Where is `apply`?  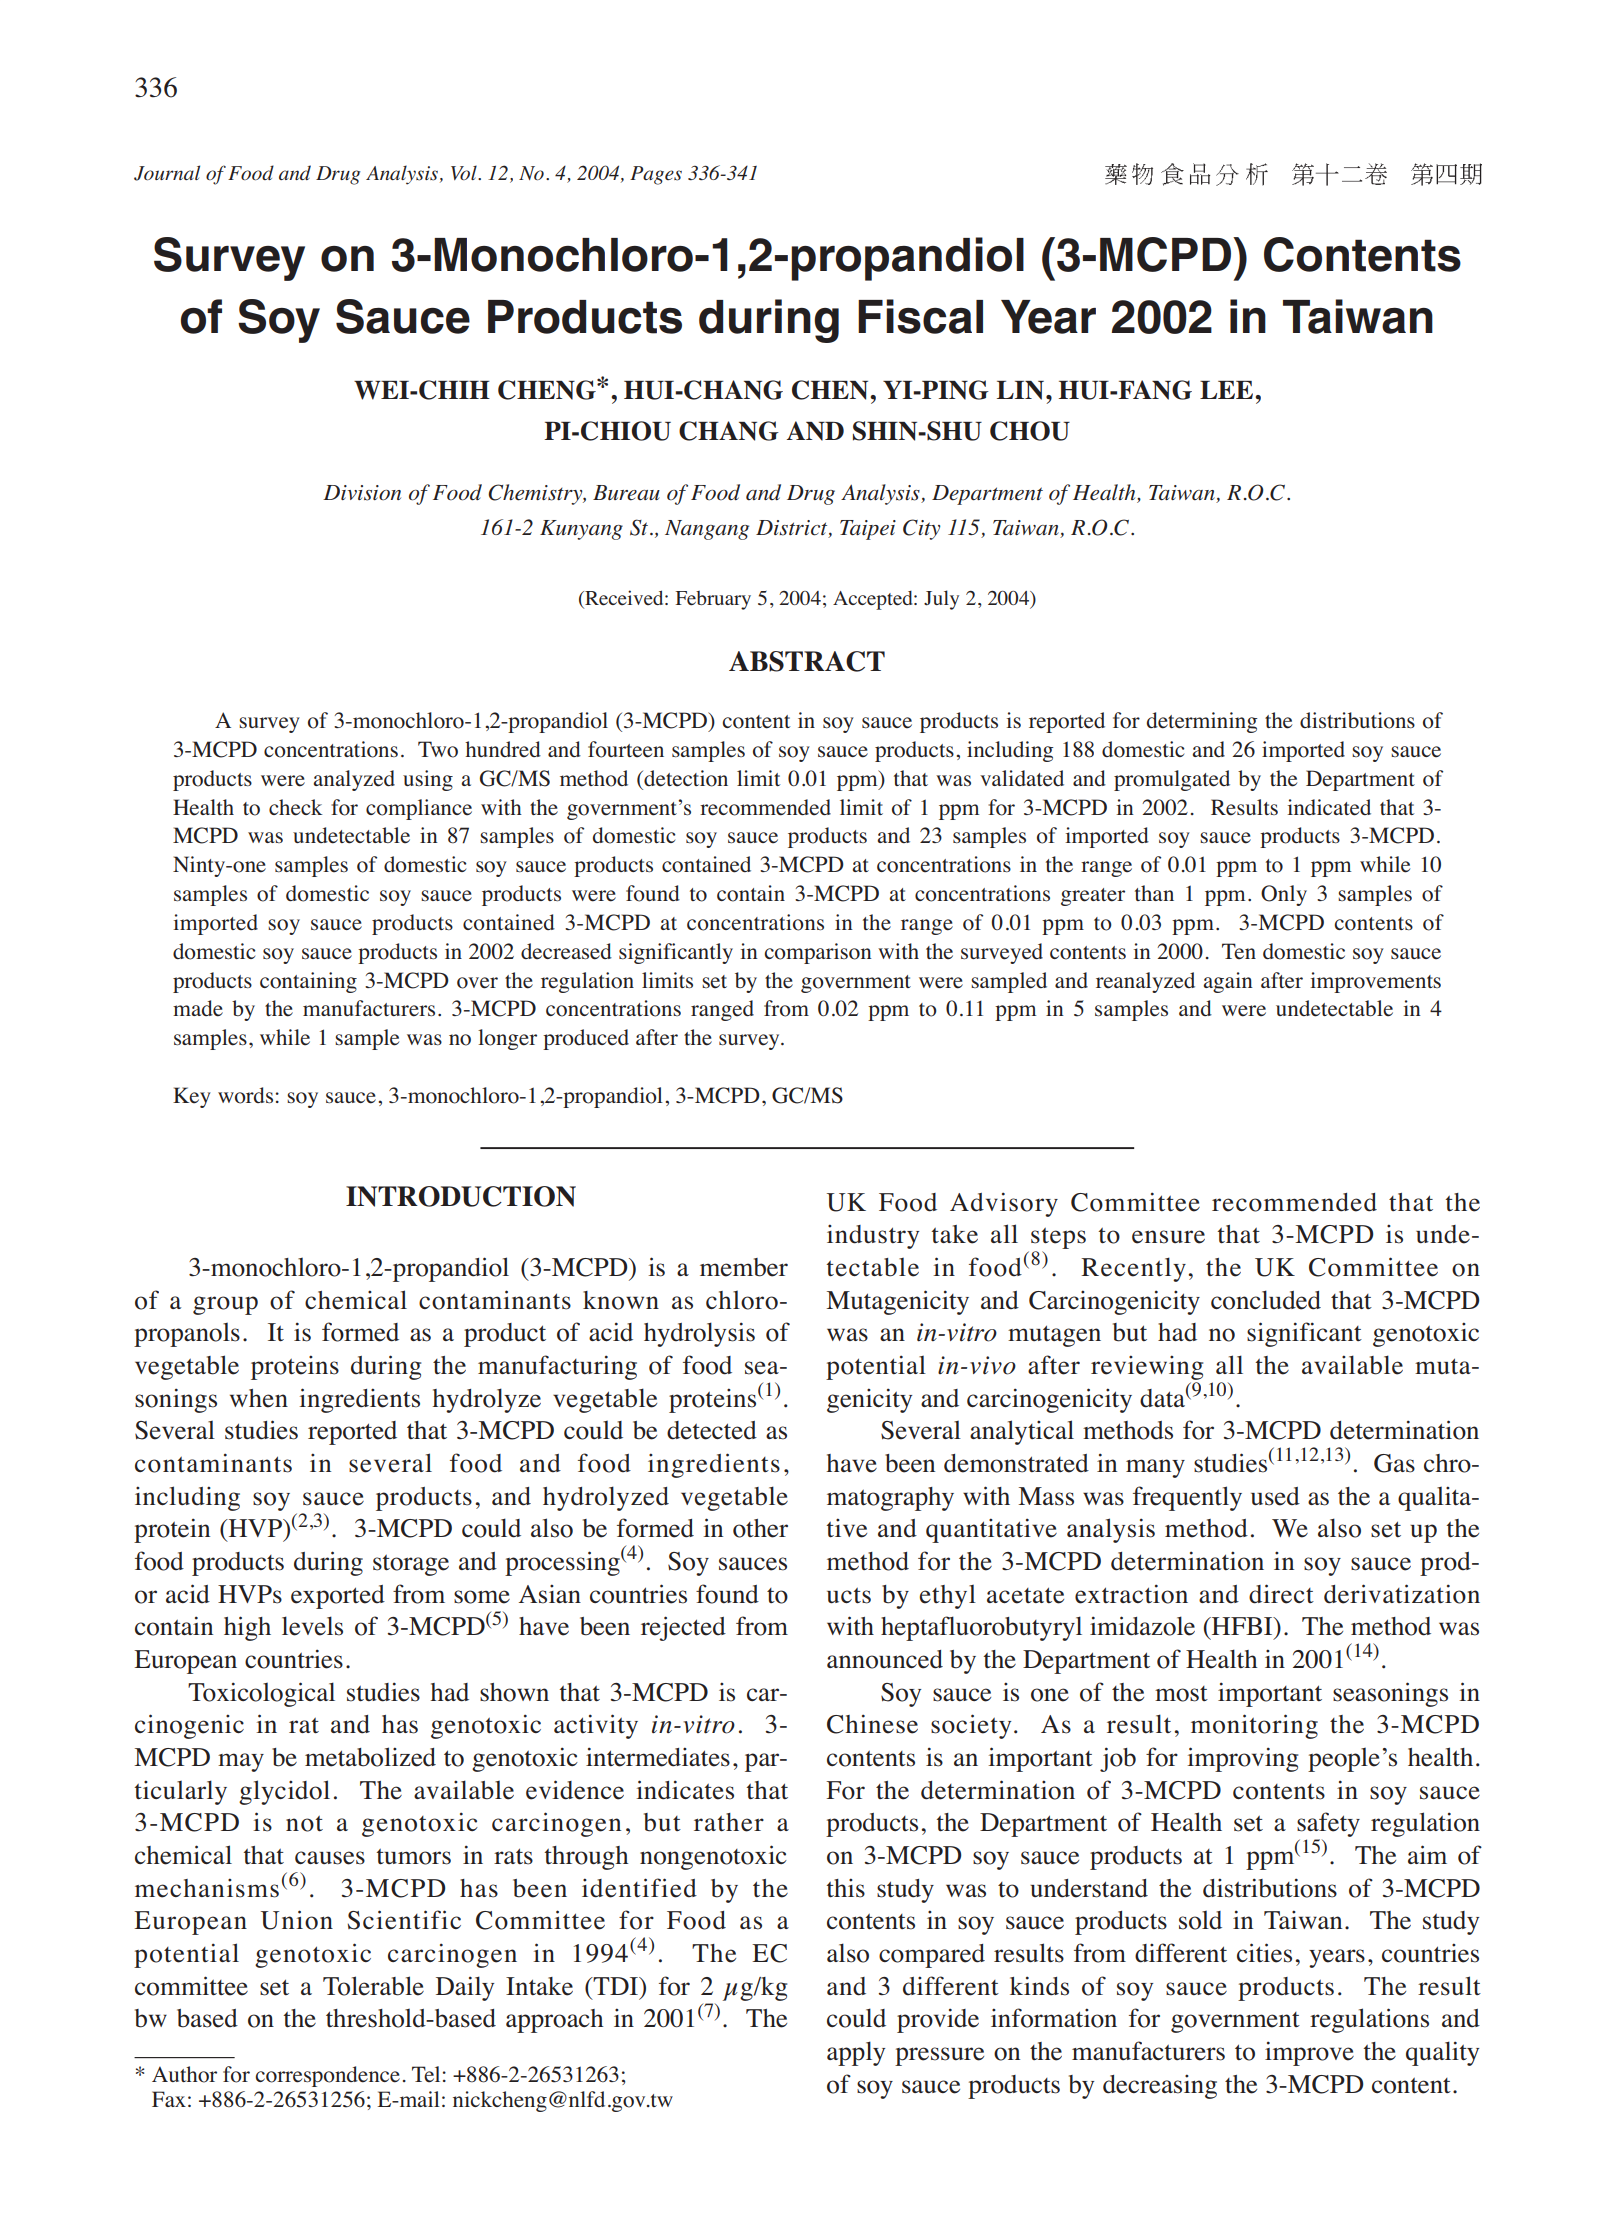
apply is located at coordinates (856, 2053).
